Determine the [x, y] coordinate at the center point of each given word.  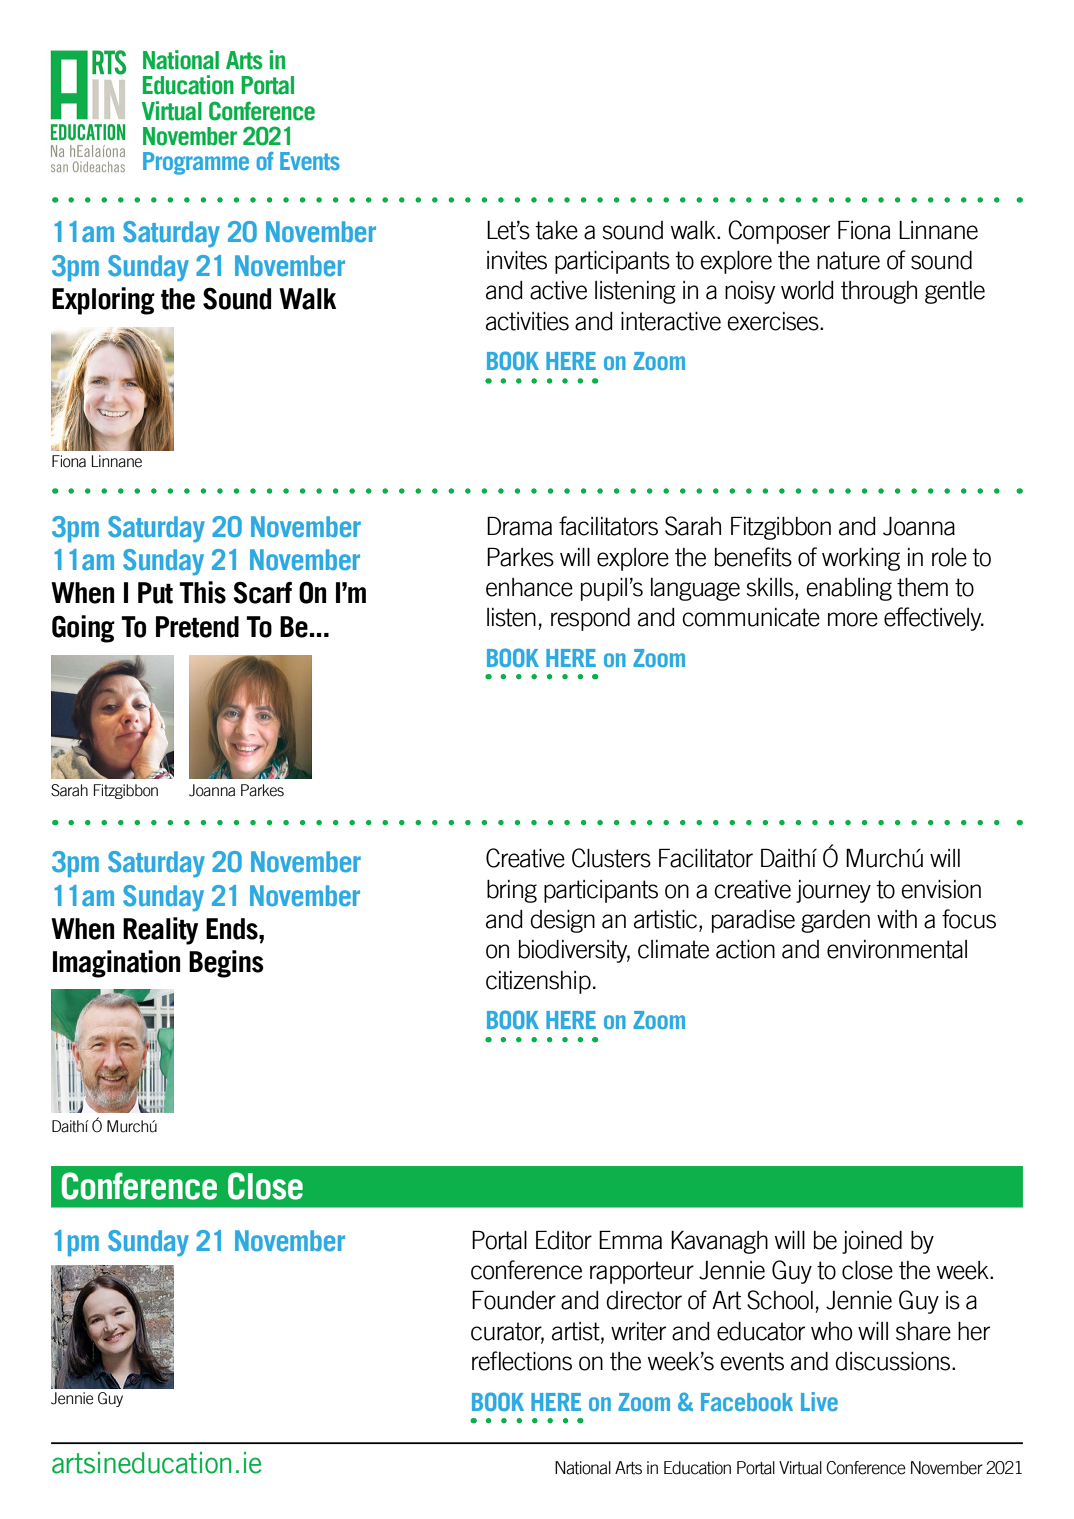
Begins [226, 964]
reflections [522, 1361]
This [202, 592]
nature [848, 260]
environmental [897, 949]
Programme [196, 163]
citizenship [538, 982]
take [556, 230]
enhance [529, 587]
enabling [849, 589]
